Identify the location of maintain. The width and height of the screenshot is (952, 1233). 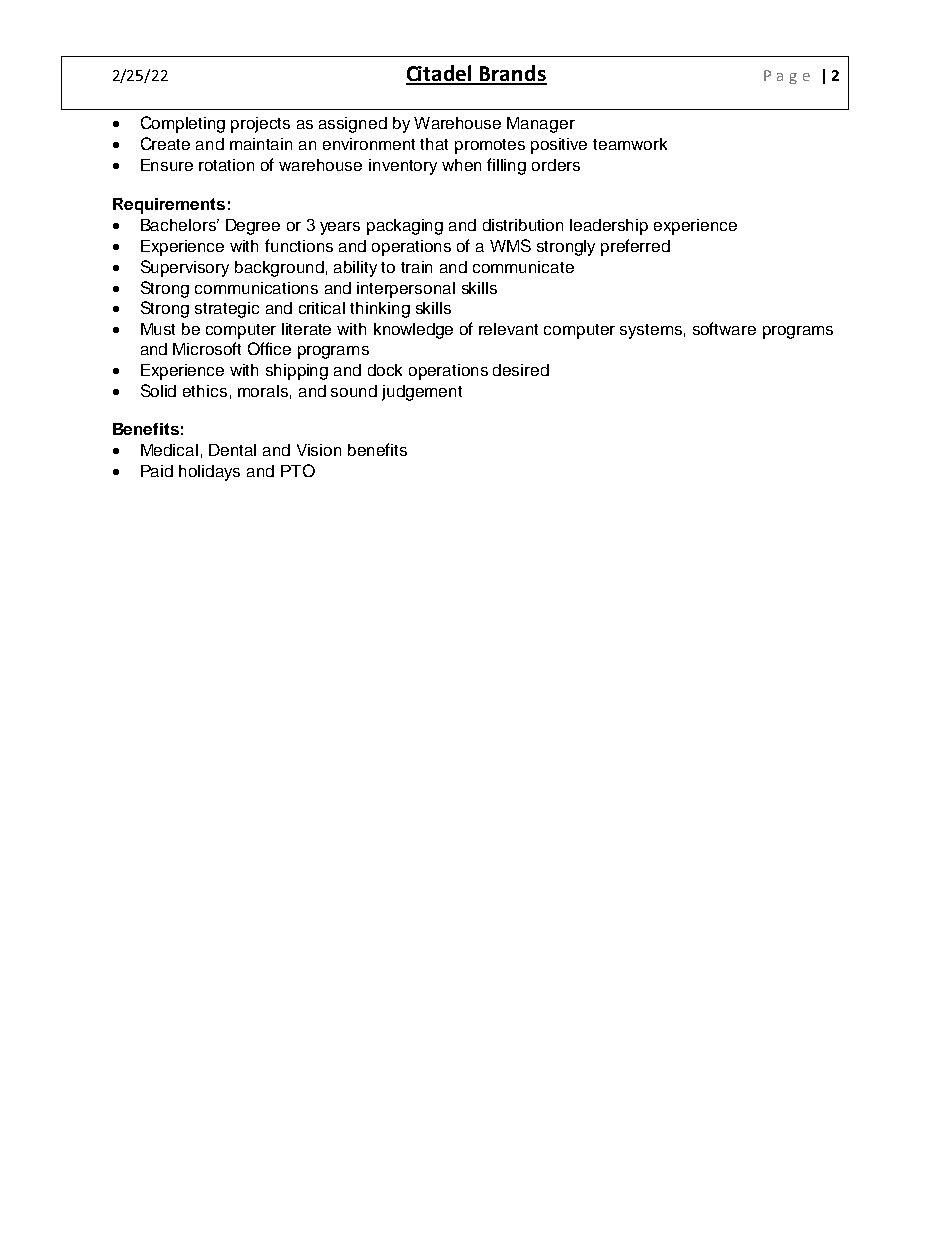
(261, 144).
